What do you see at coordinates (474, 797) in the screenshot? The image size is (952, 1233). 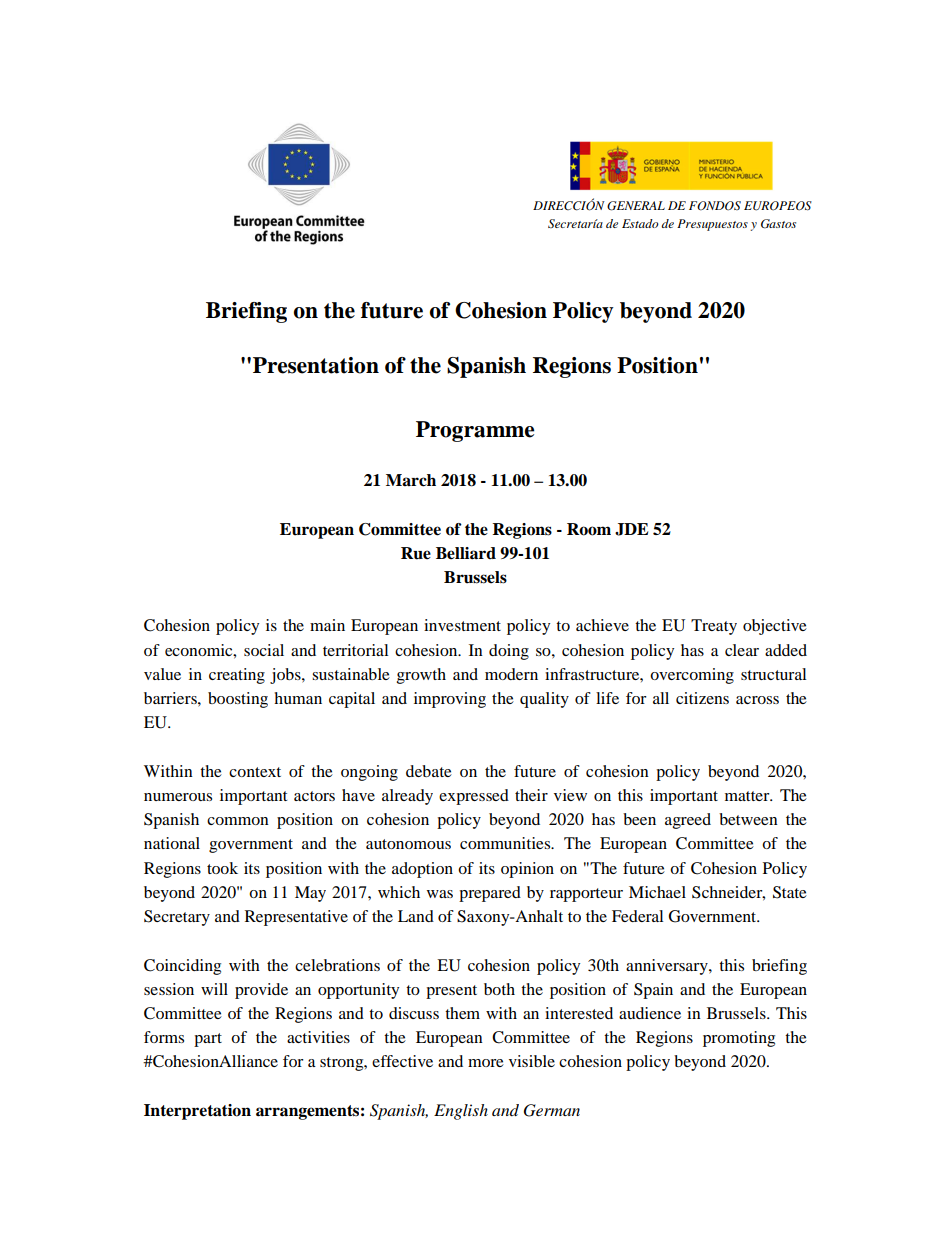 I see `expressed` at bounding box center [474, 797].
